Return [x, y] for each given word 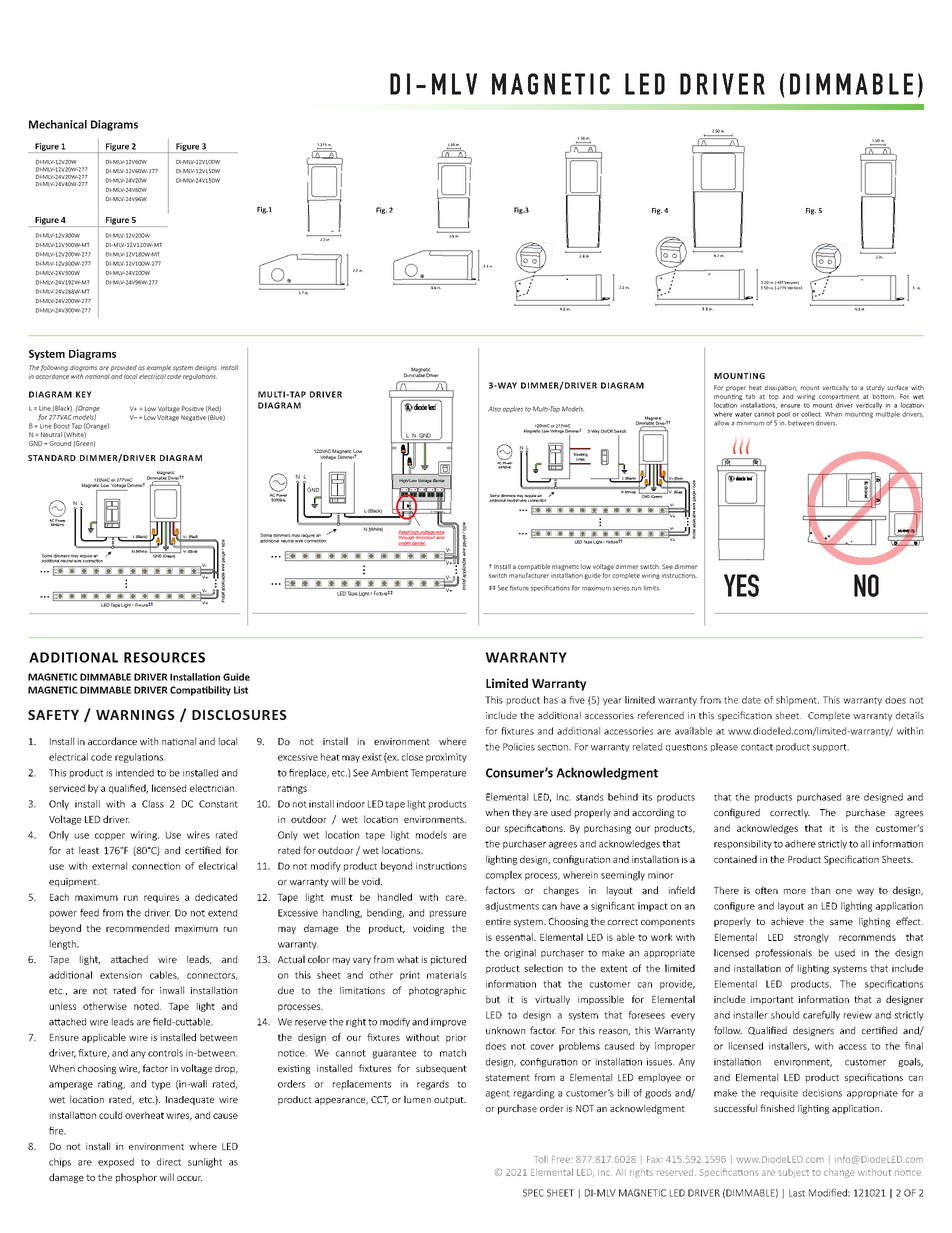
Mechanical [58, 124]
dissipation [781, 388]
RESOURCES [164, 657]
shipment [797, 701]
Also [494, 409]
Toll [541, 1159]
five [577, 700]
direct [169, 1162]
